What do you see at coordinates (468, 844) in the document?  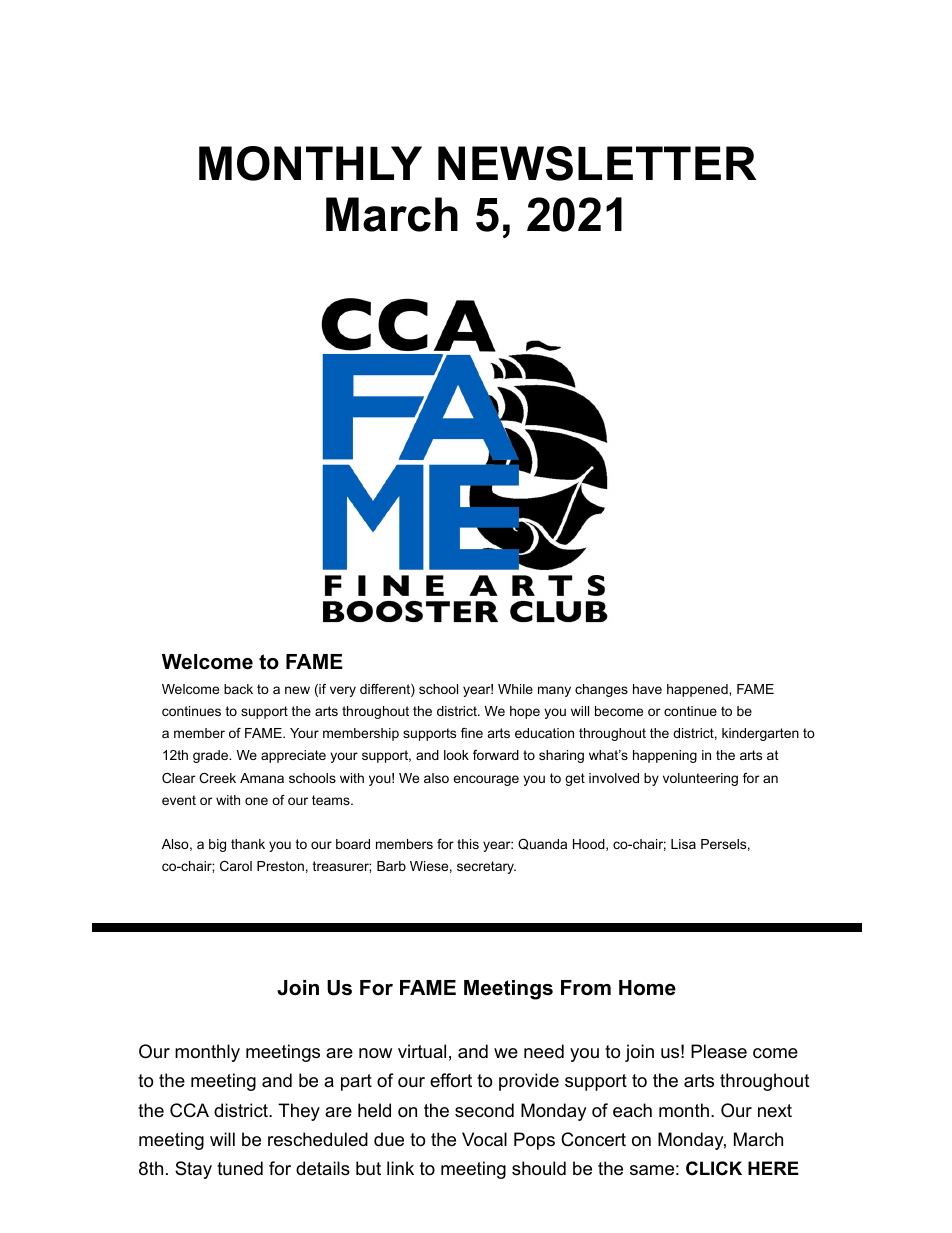 I see `this` at bounding box center [468, 844].
